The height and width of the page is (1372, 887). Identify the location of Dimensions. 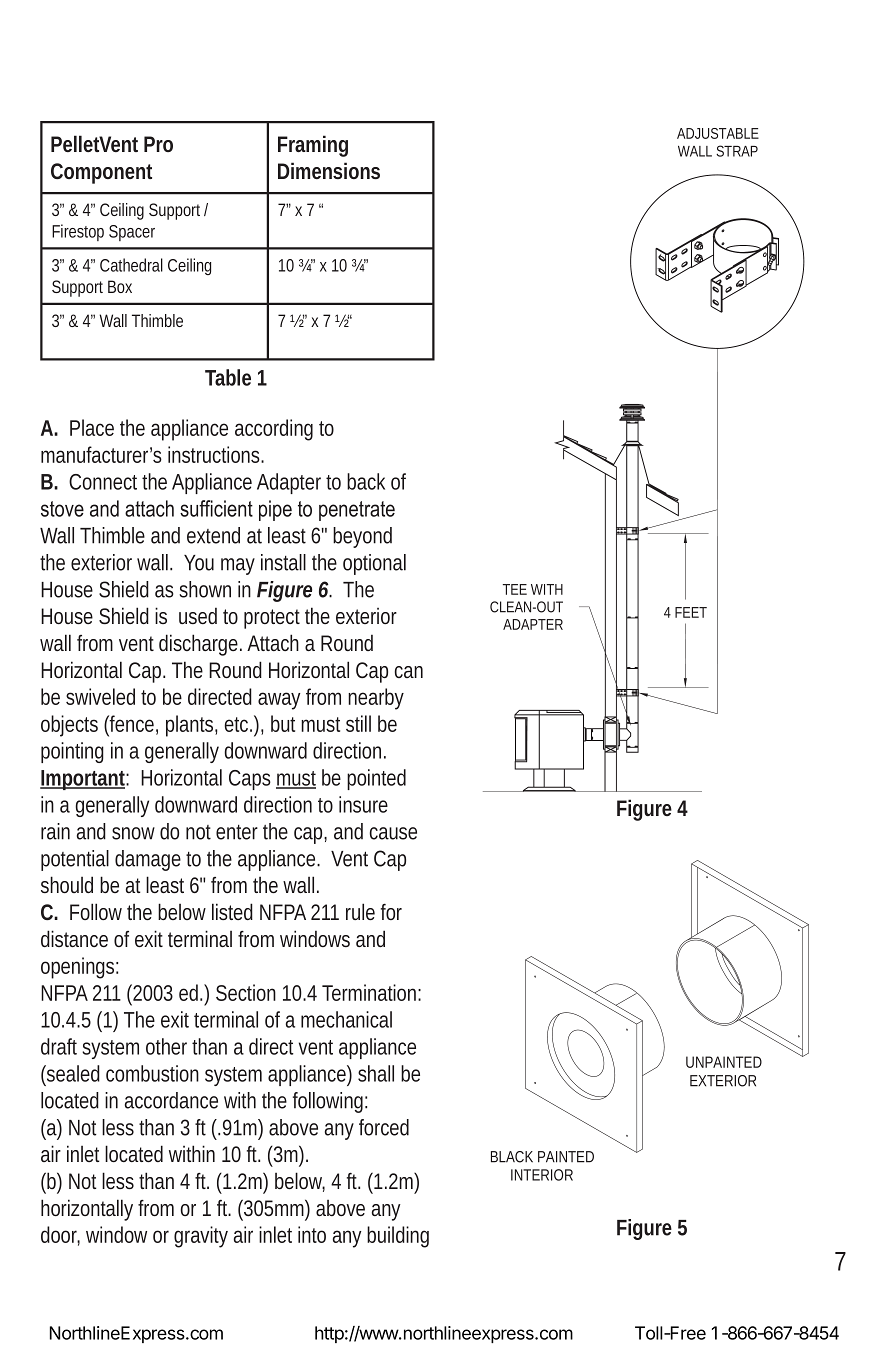
(329, 170).
